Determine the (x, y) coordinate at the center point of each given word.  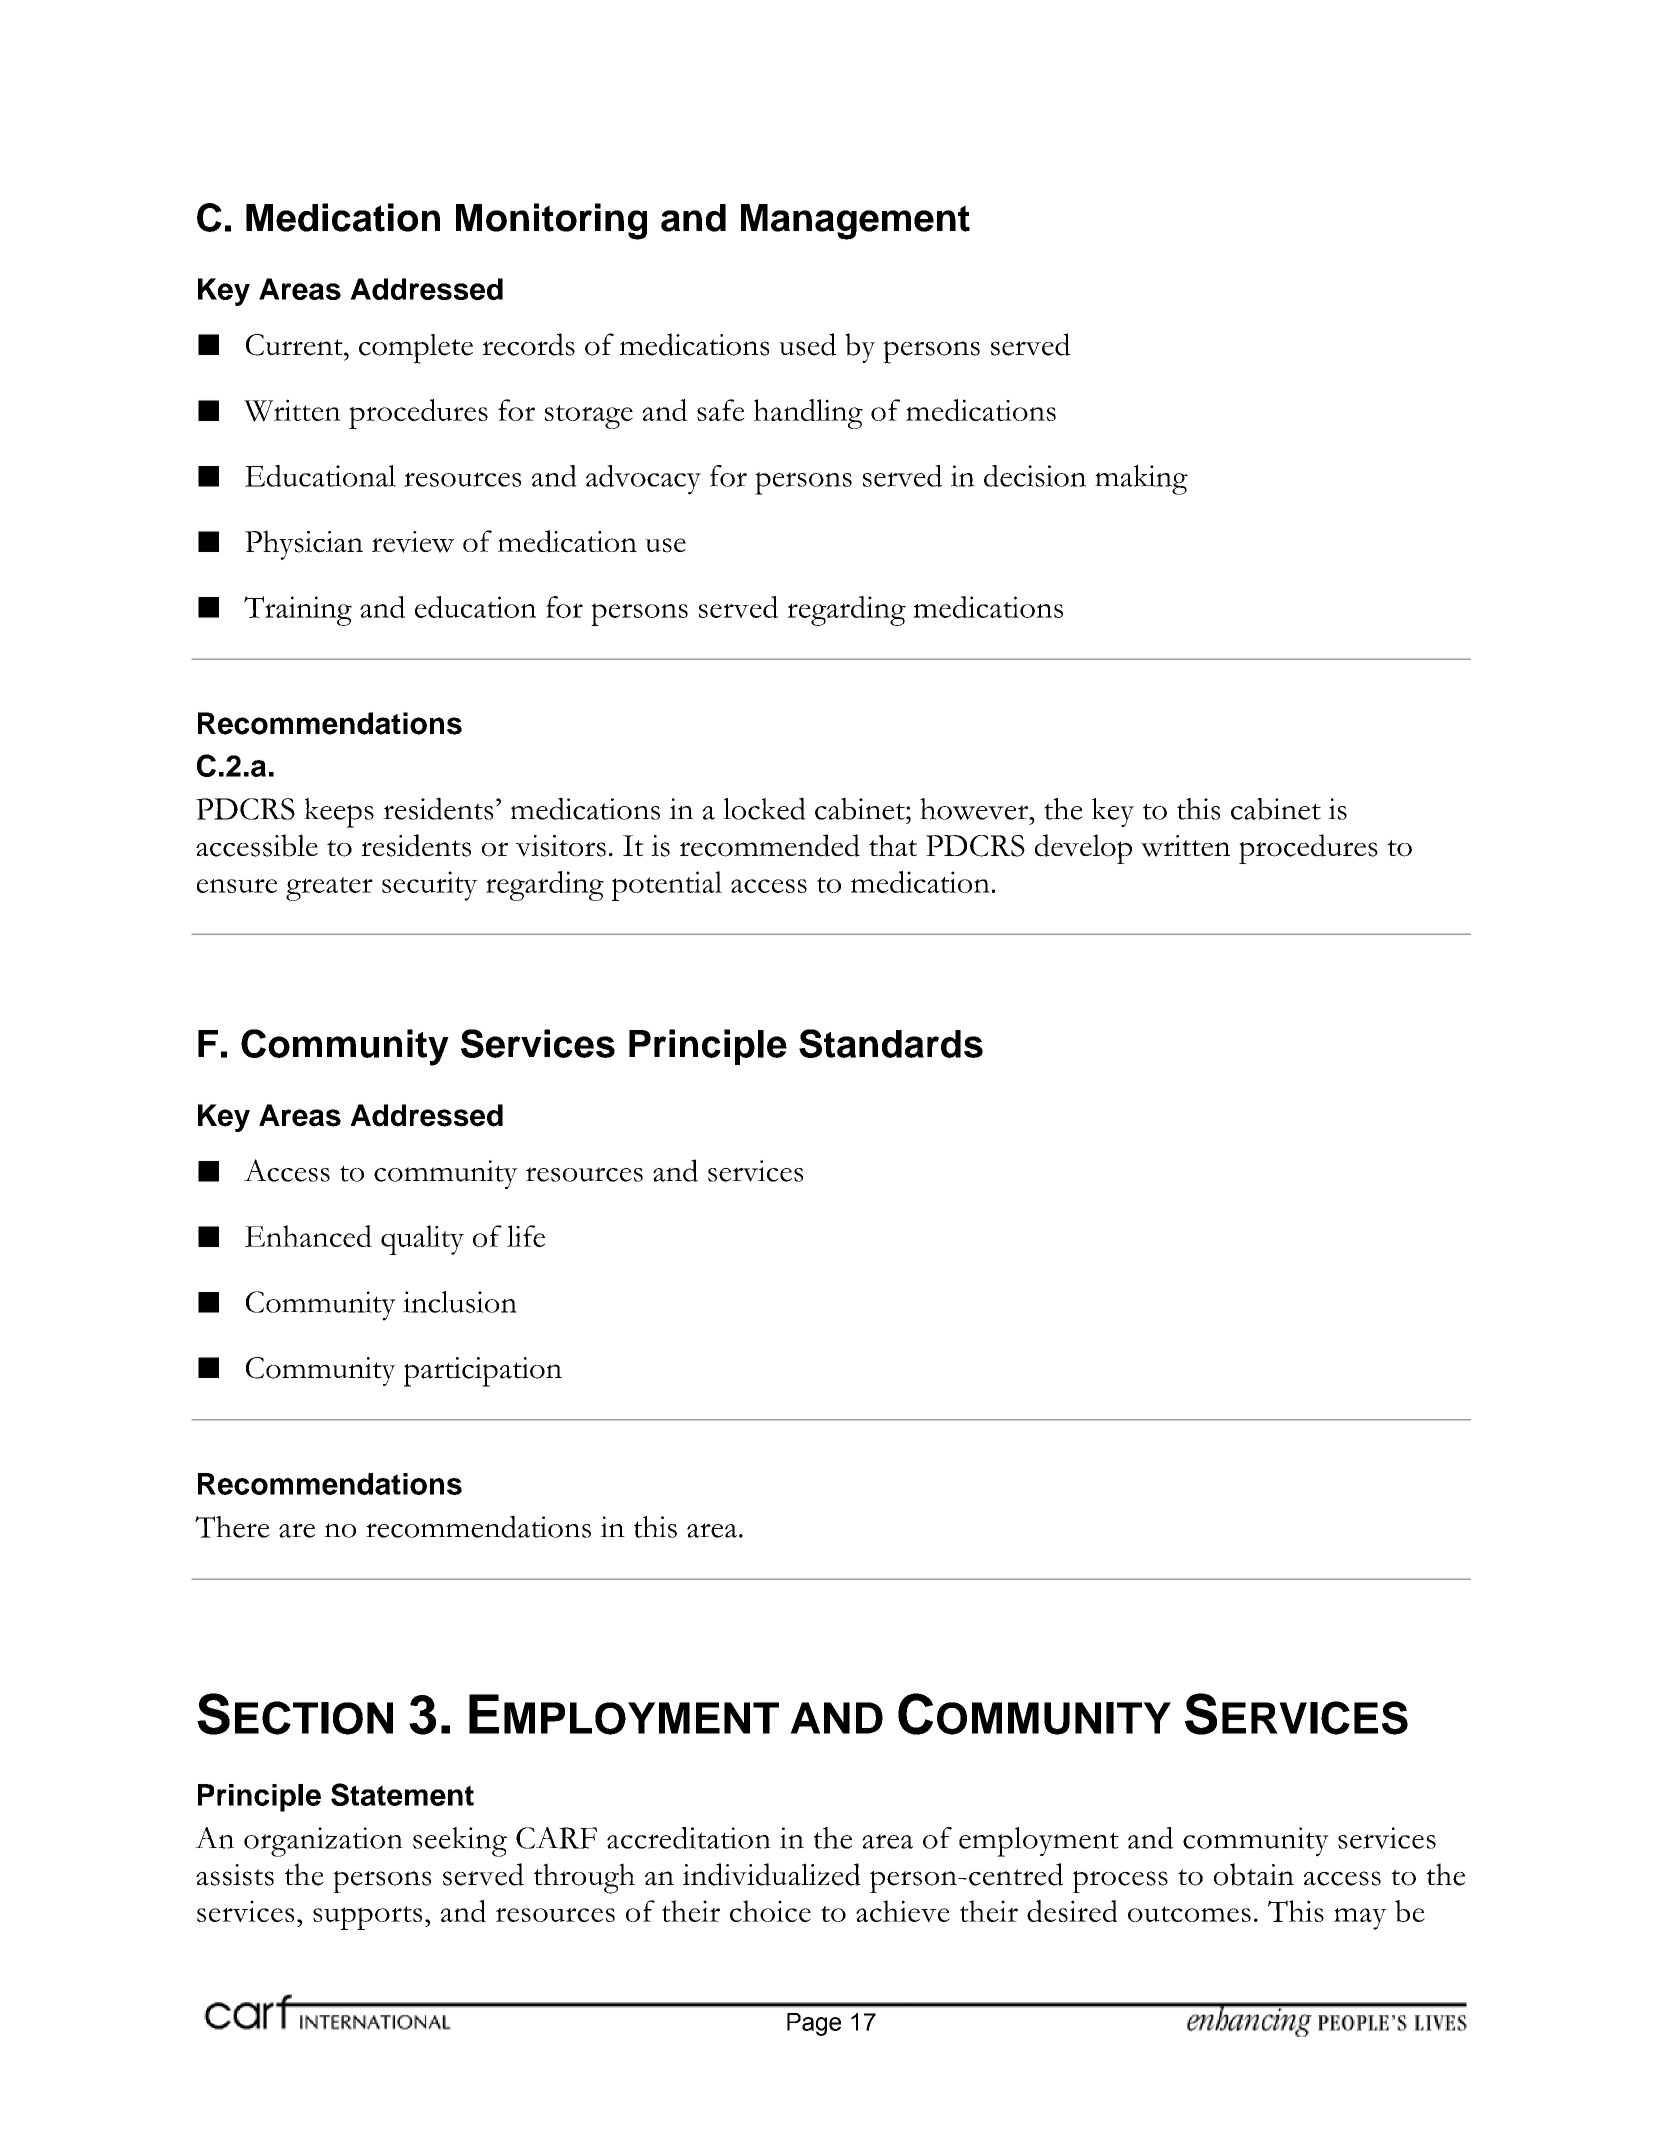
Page (814, 2024)
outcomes (1189, 1914)
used (807, 344)
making (1141, 480)
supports (367, 1918)
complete (416, 349)
